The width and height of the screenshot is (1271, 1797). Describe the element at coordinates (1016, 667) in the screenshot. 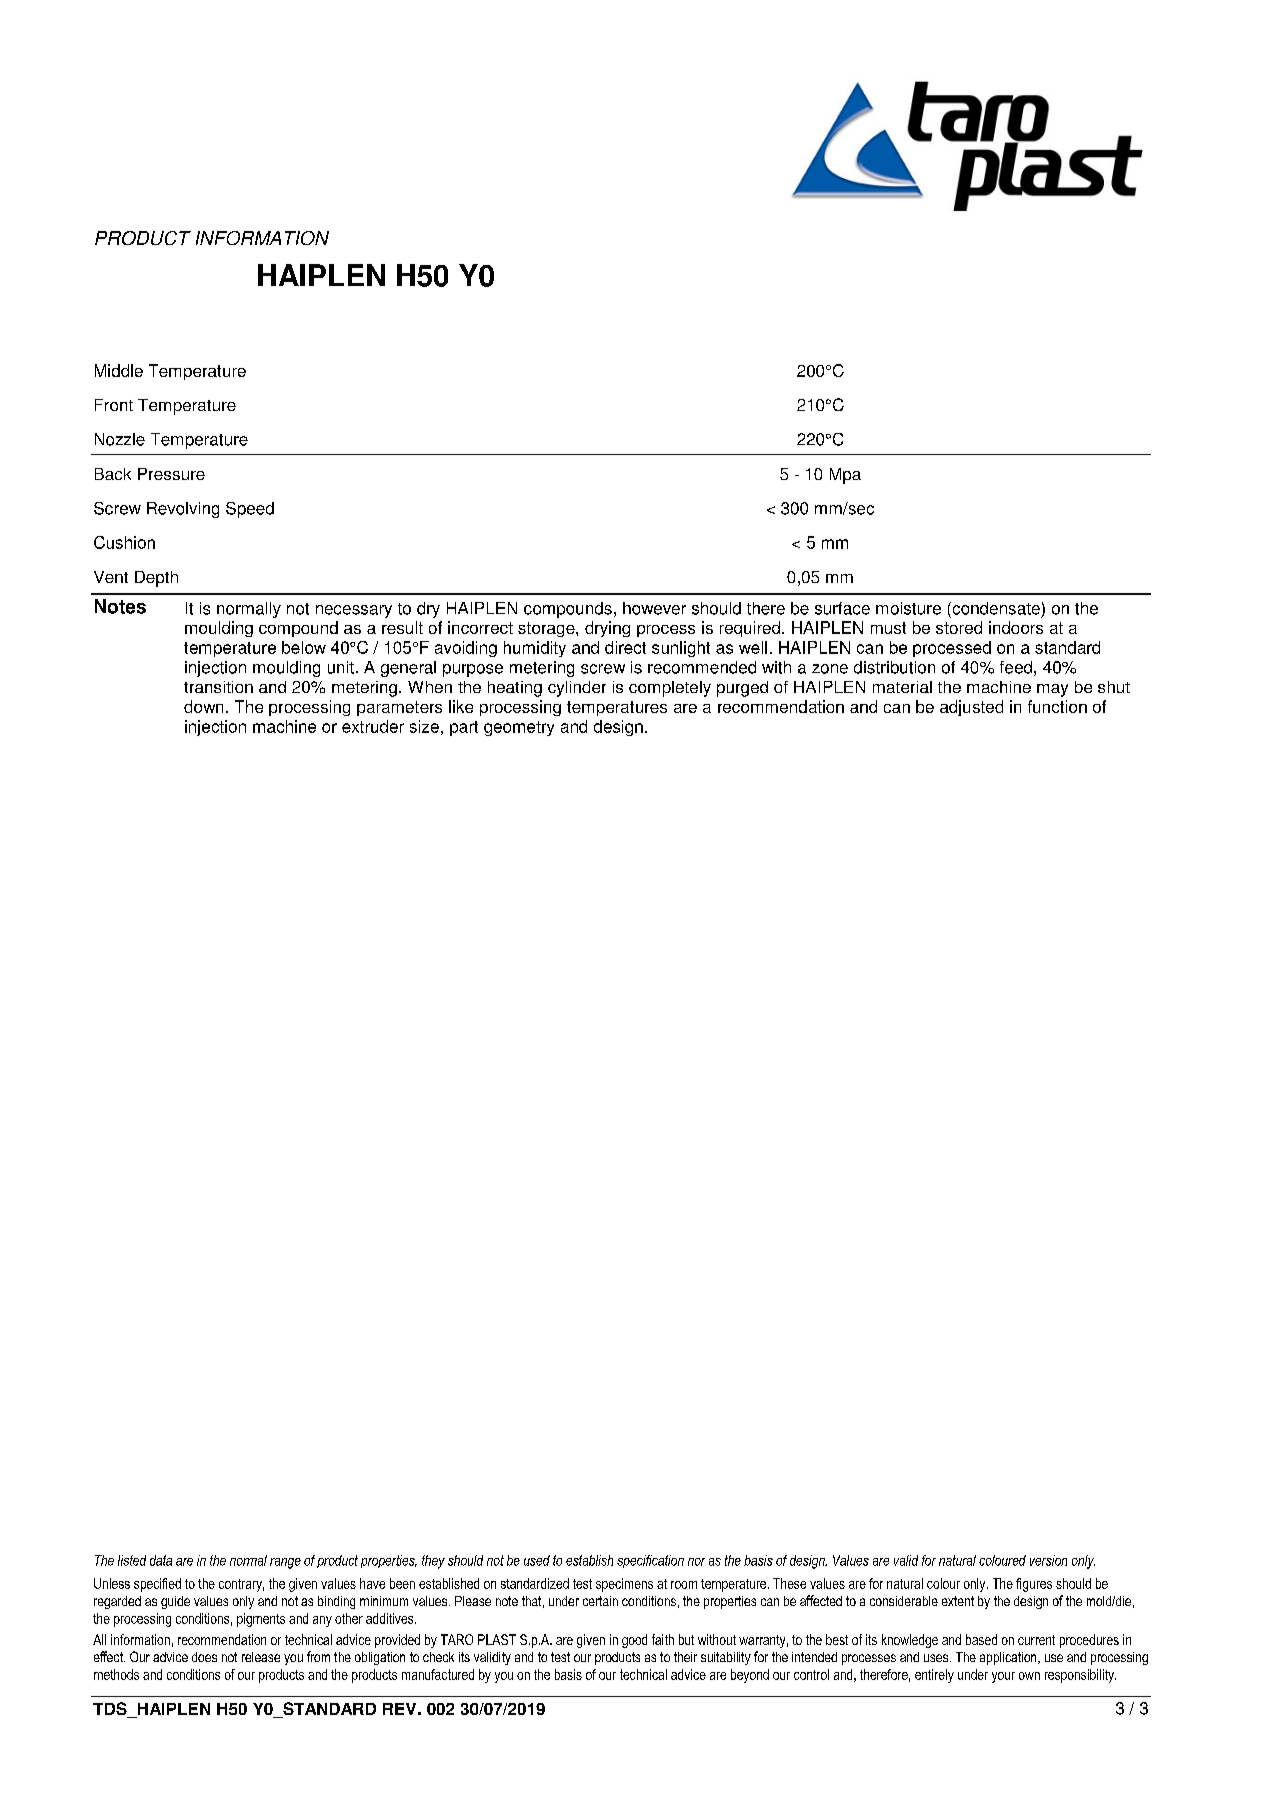

I see `feed` at that location.
